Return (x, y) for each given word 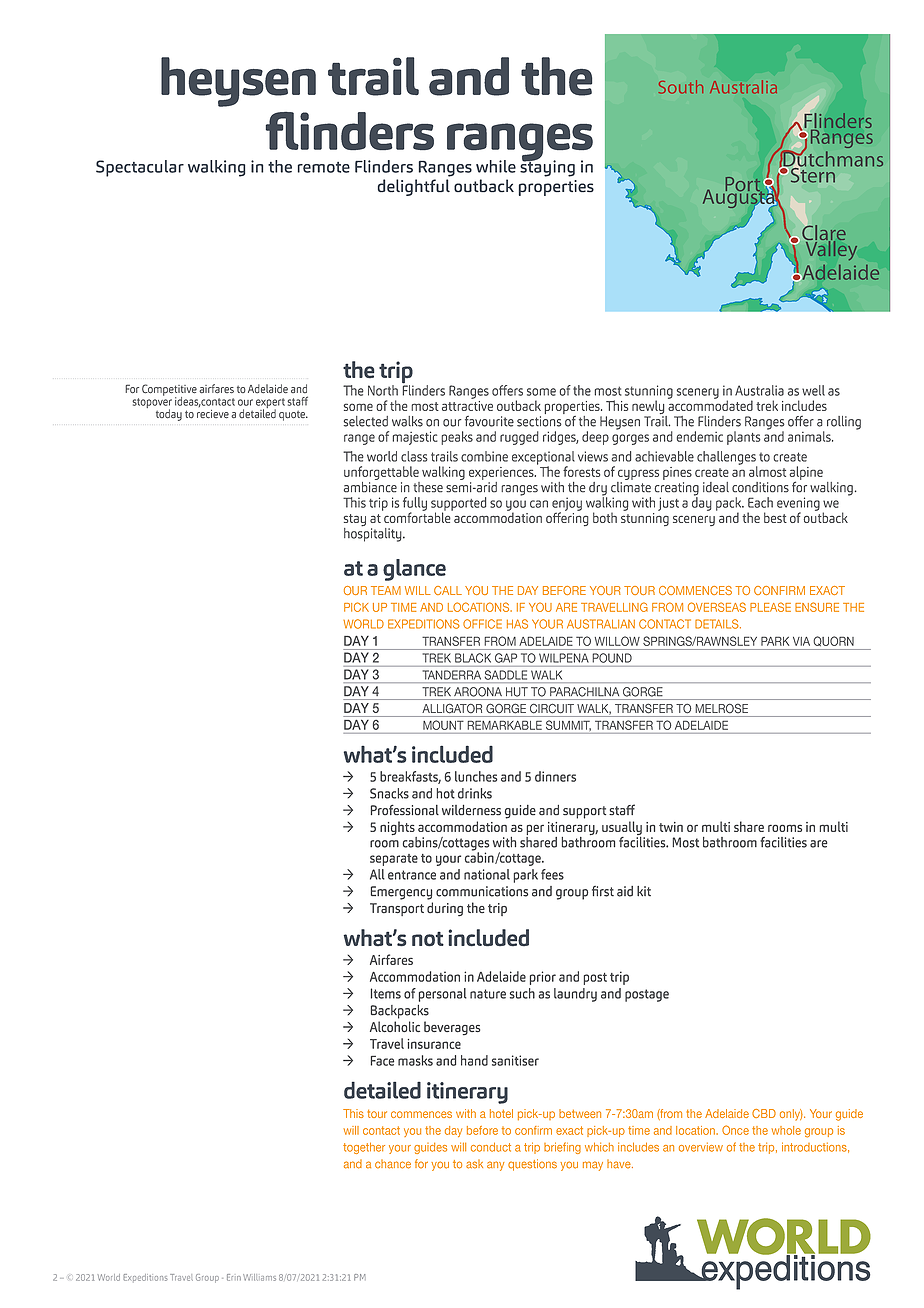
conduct (491, 1147)
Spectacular (140, 168)
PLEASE (770, 607)
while (496, 166)
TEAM (386, 590)
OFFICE (482, 624)
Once (735, 1130)
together (364, 1148)
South (681, 87)
